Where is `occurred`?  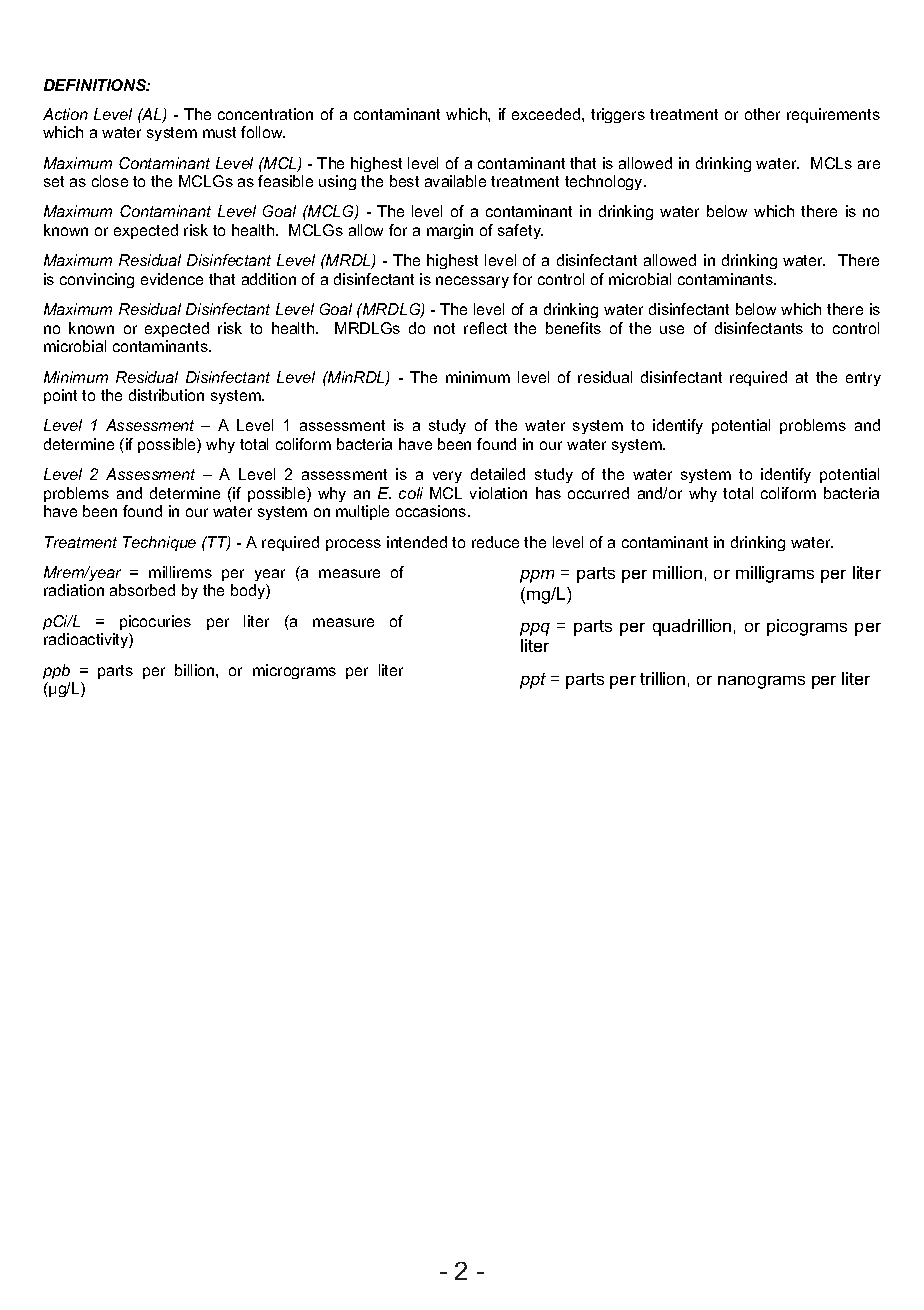
occurred is located at coordinates (598, 493).
